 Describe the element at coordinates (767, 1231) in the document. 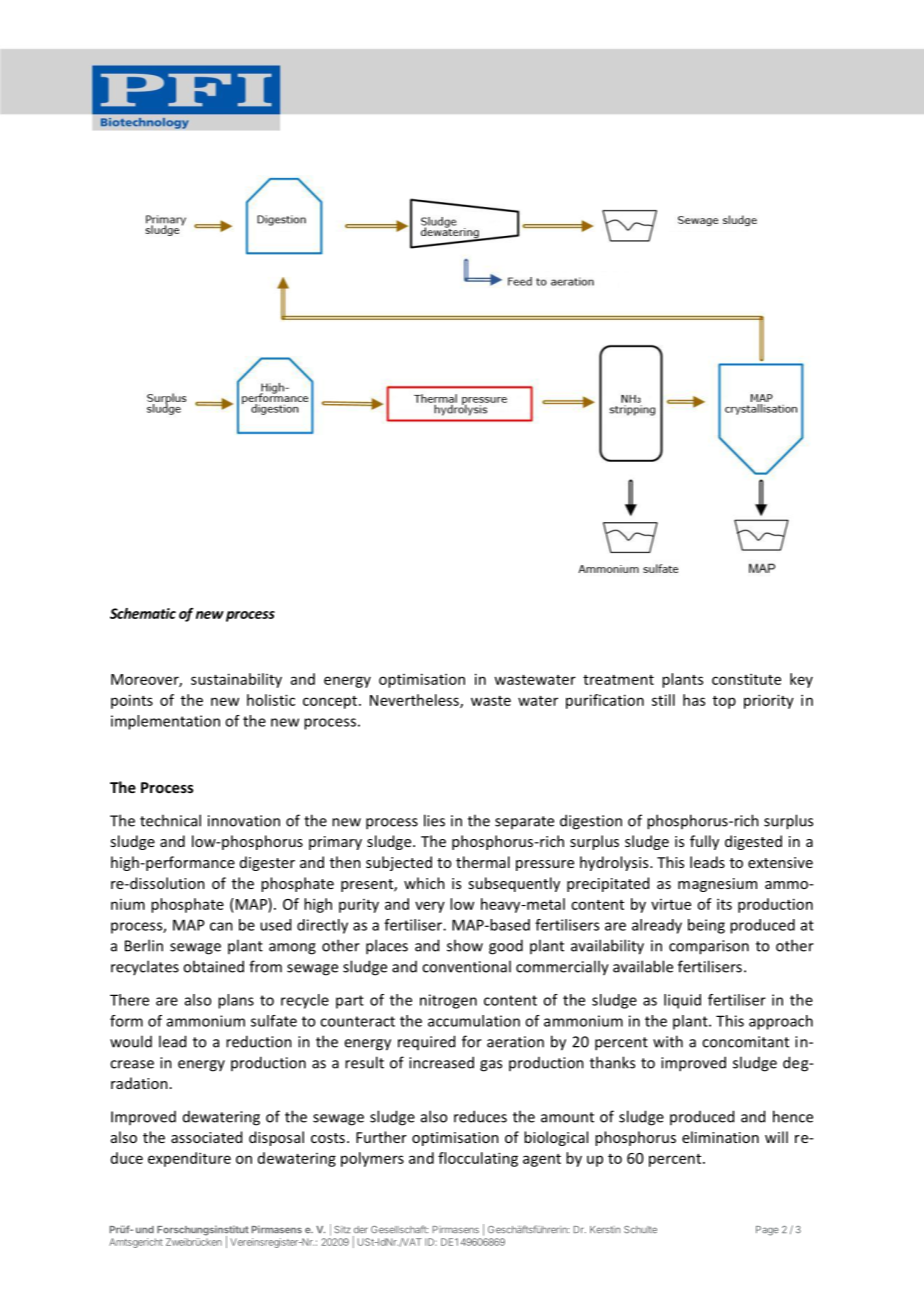

I see `Page` at that location.
